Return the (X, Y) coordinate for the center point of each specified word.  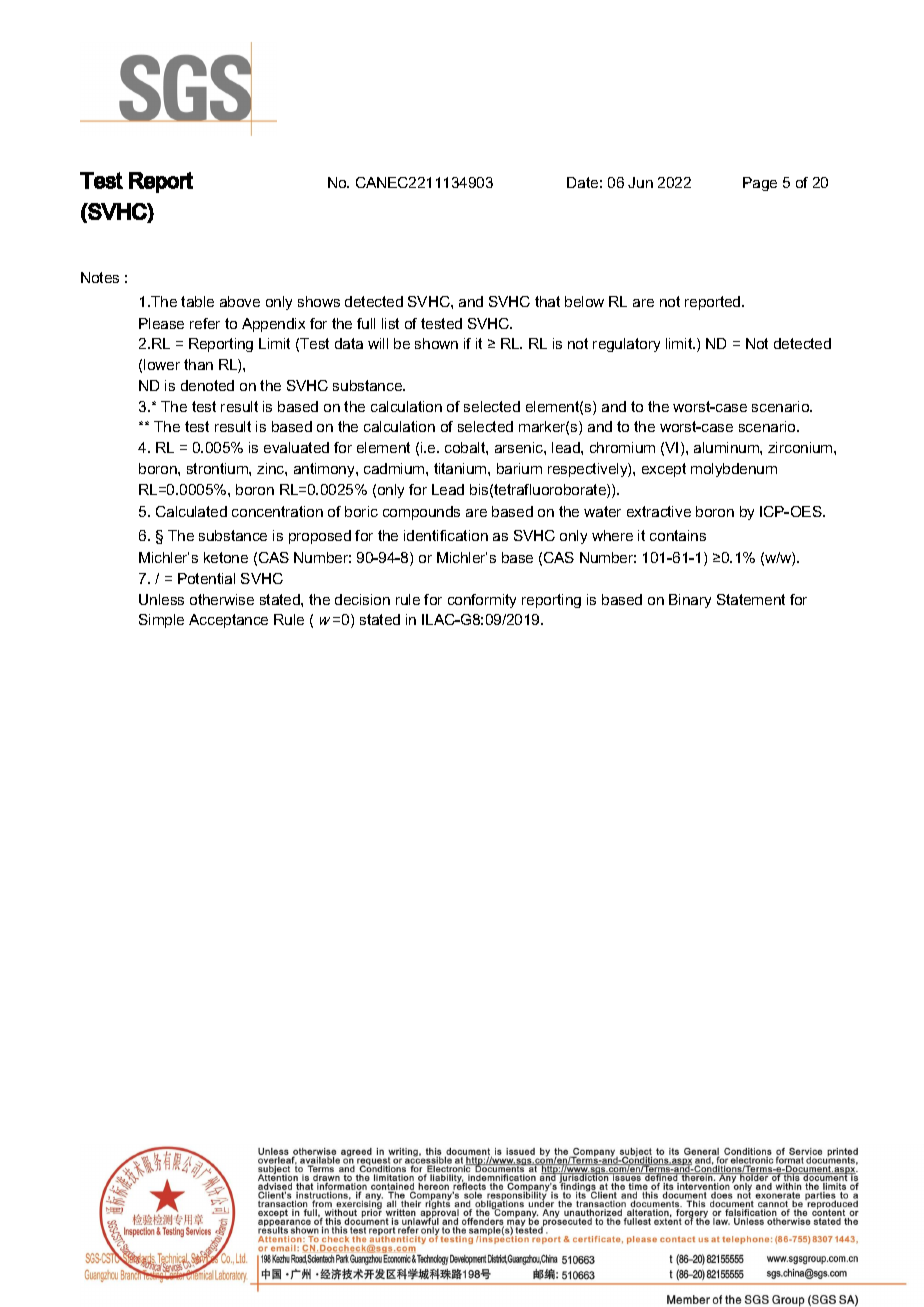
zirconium (801, 447)
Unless (161, 599)
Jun (640, 182)
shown (436, 343)
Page (760, 184)
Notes (100, 277)
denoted (207, 385)
